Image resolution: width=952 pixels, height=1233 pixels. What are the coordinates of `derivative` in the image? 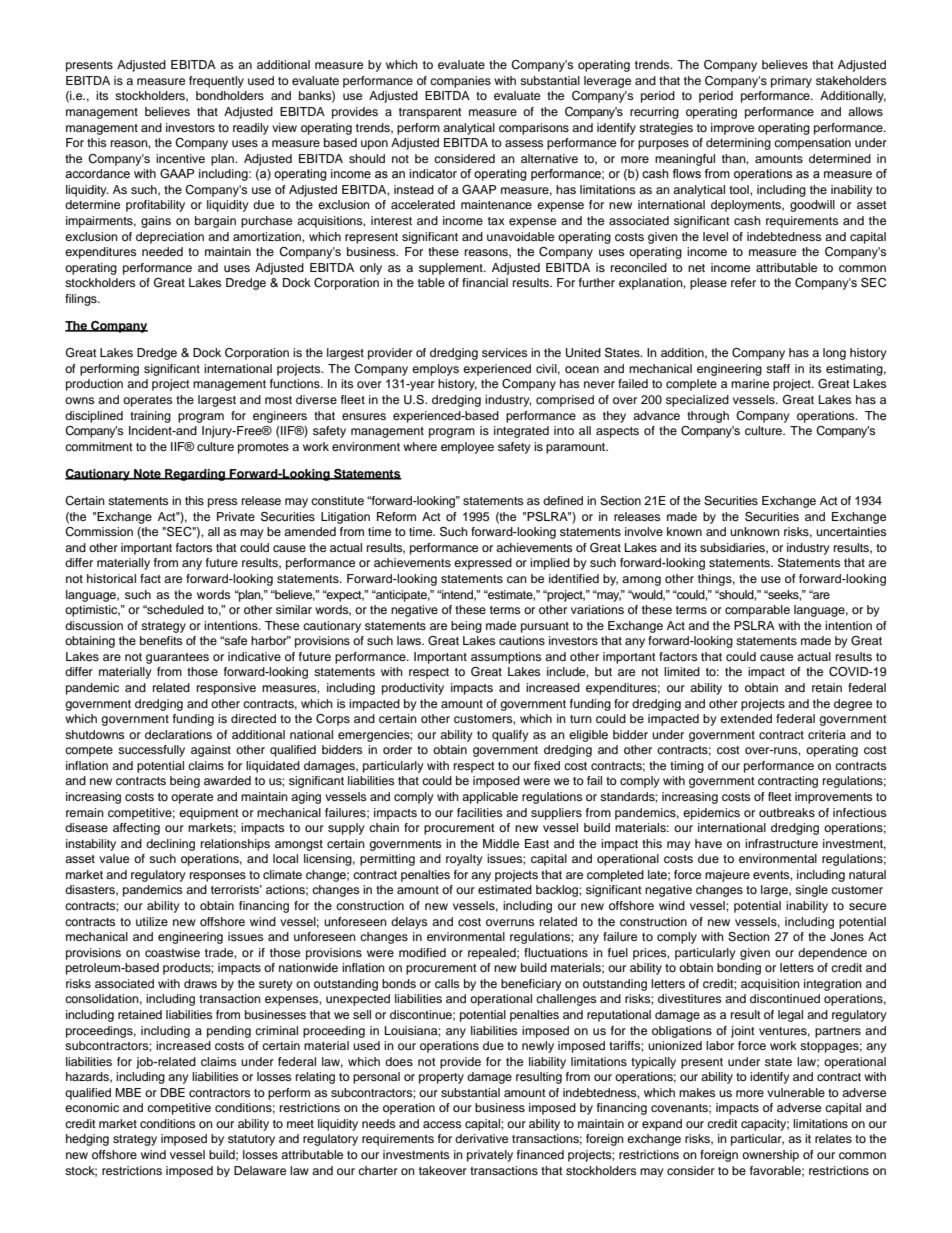 It's located at (481, 1138).
